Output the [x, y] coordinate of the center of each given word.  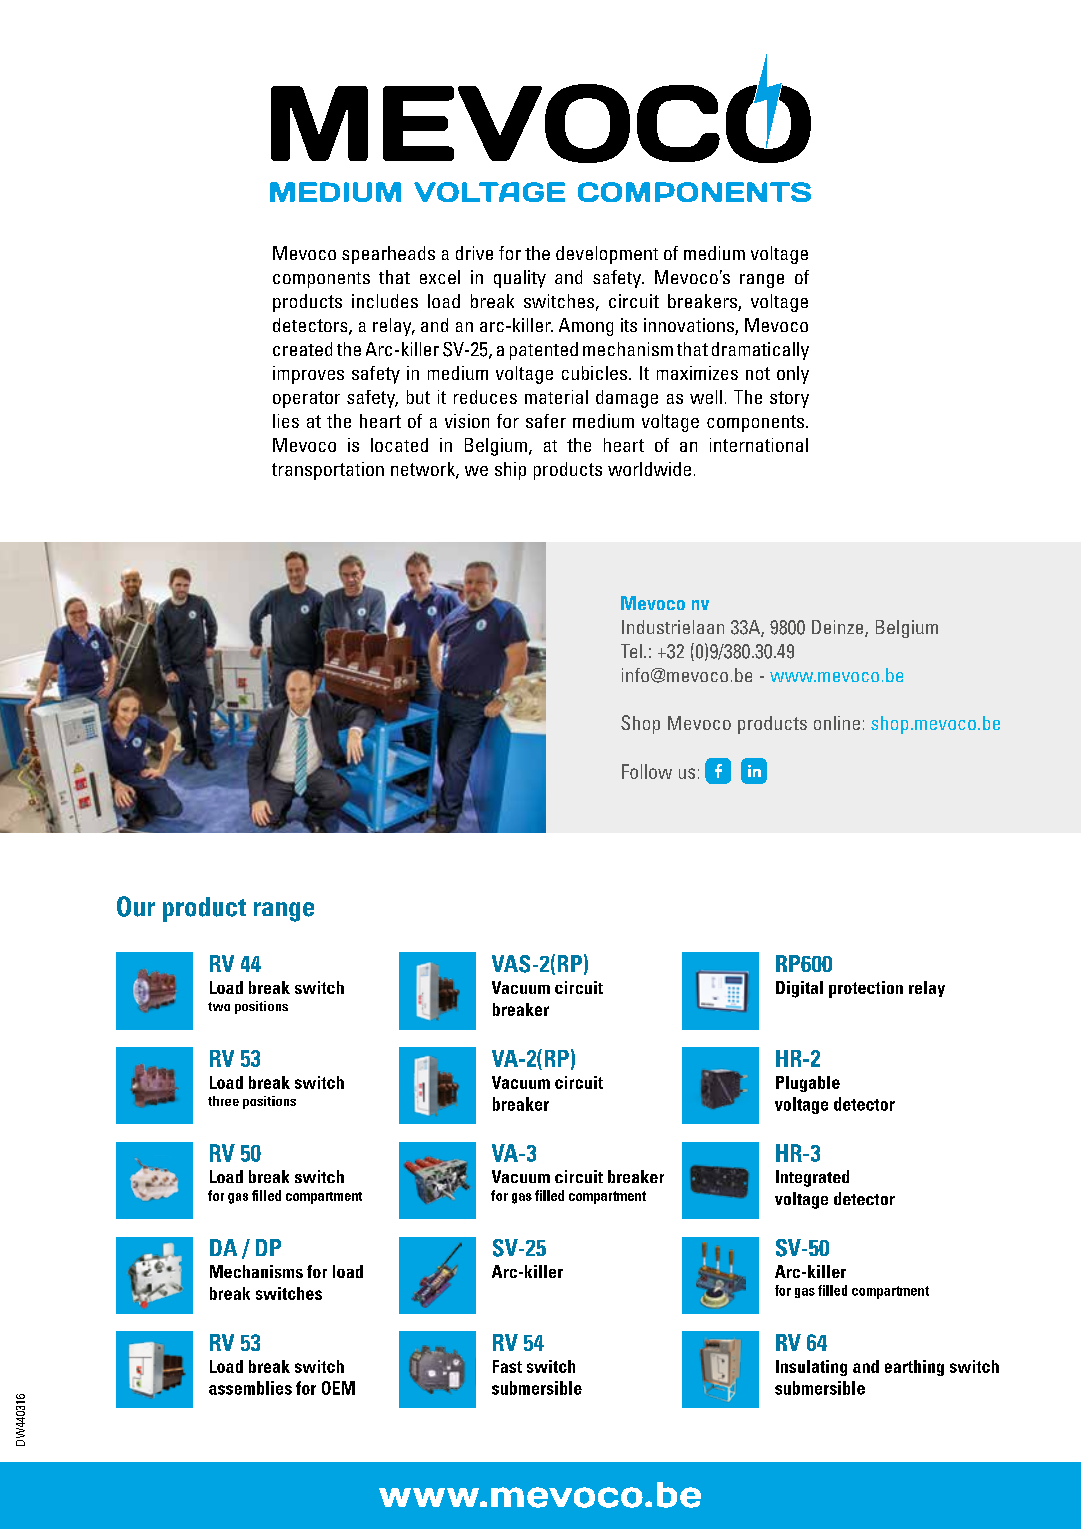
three [223, 1101]
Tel [631, 651]
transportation [328, 471]
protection [866, 989]
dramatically [760, 351]
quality [520, 279]
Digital [799, 989]
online [837, 723]
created [302, 349]
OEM [338, 1388]
